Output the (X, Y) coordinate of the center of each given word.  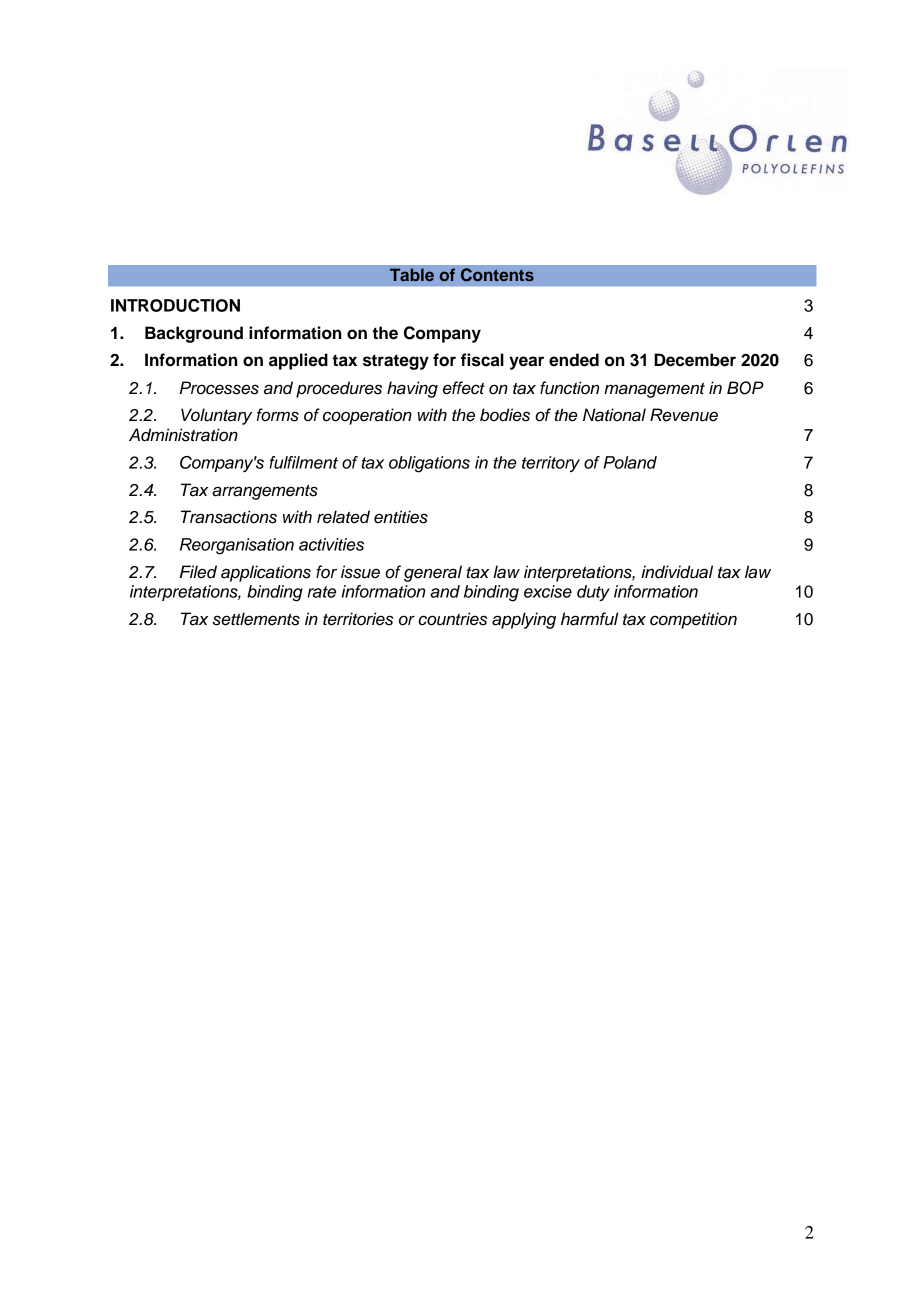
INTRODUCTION (175, 305)
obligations (429, 464)
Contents (497, 275)
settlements (256, 619)
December (695, 360)
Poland (630, 462)
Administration (183, 435)
